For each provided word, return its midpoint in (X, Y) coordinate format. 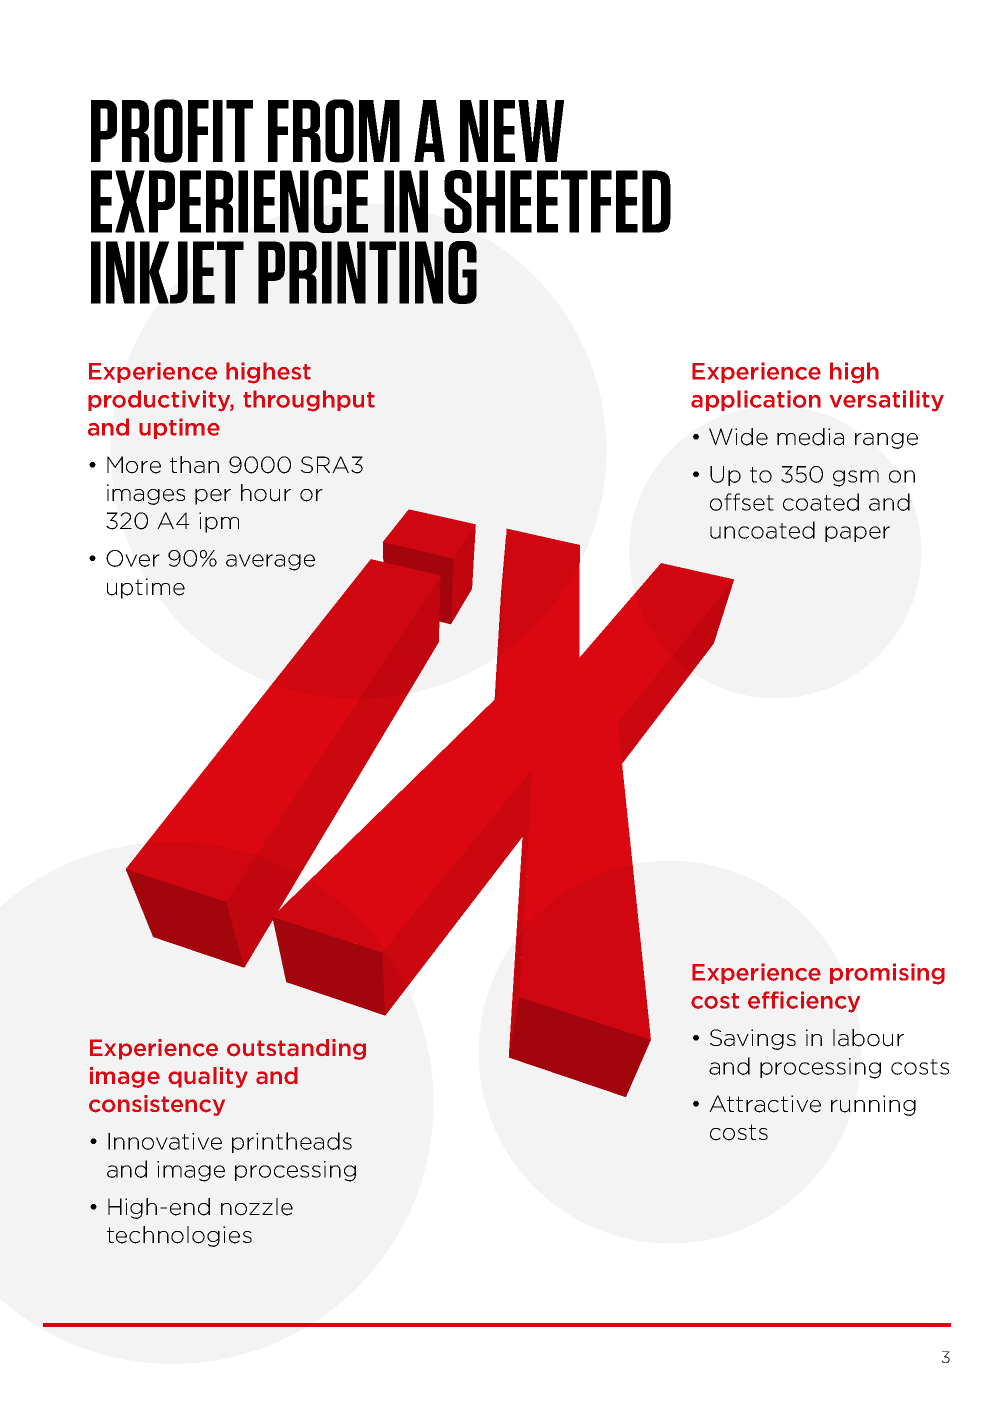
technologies (179, 1236)
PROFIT (172, 131)
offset (742, 502)
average (270, 562)
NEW (512, 131)
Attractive (765, 1104)
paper (857, 534)
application (756, 400)
